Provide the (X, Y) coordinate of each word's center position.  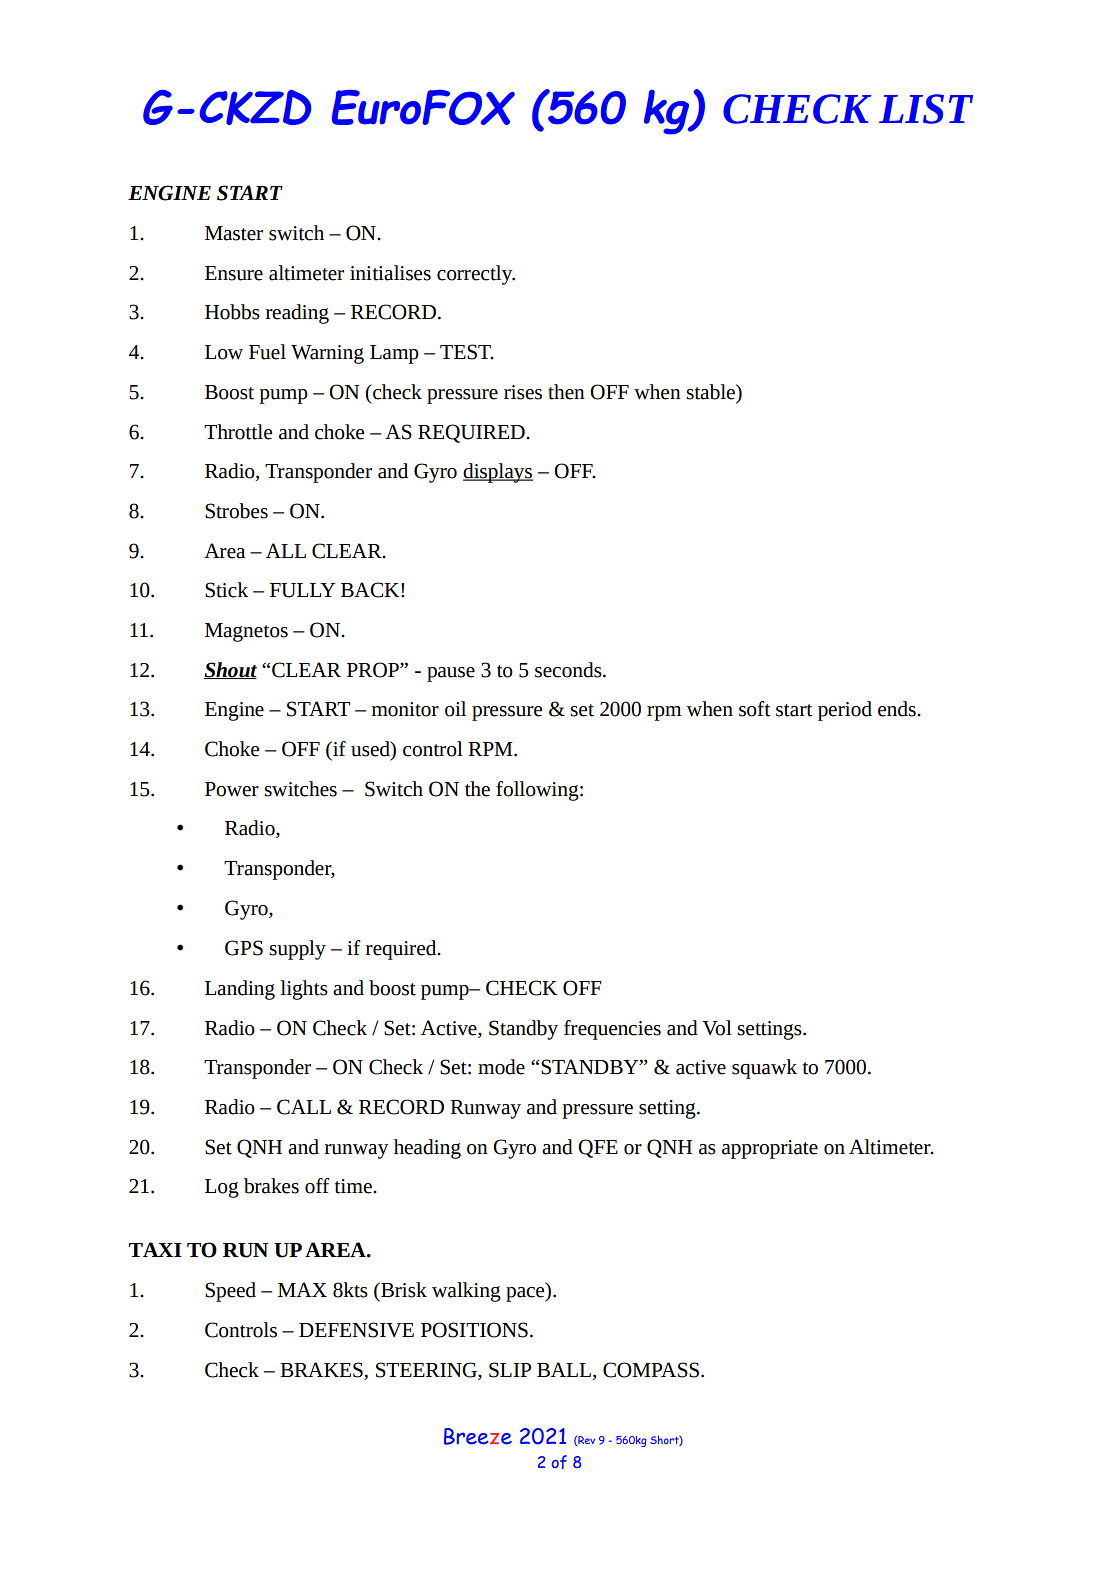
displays (498, 473)
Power (232, 789)
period (845, 711)
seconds (569, 670)
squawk (764, 1069)
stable (711, 392)
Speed (230, 1292)
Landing (240, 990)
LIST (926, 109)
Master (234, 233)
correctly (476, 275)
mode (501, 1067)
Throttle (238, 432)
